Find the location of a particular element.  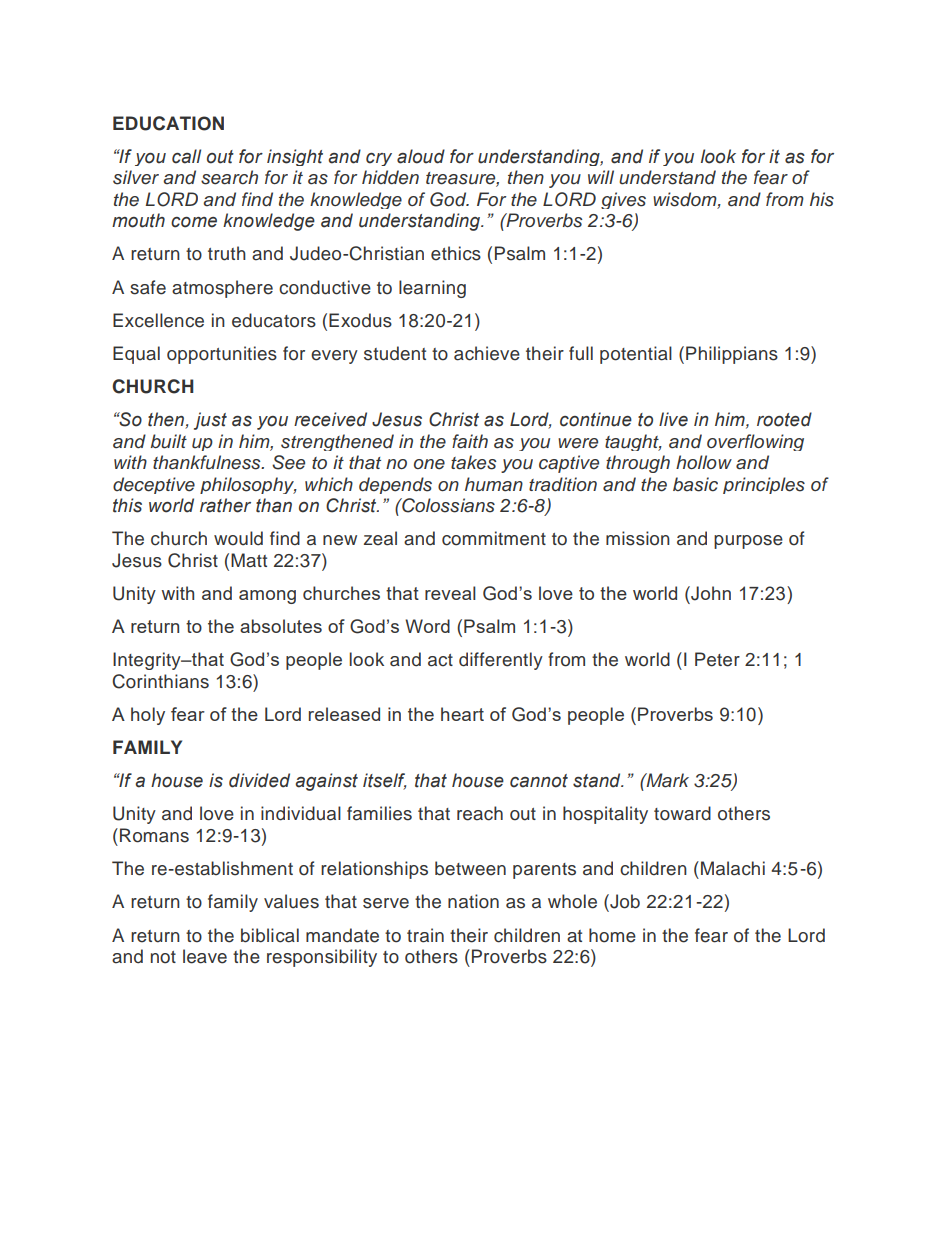

would is located at coordinates (238, 538).
